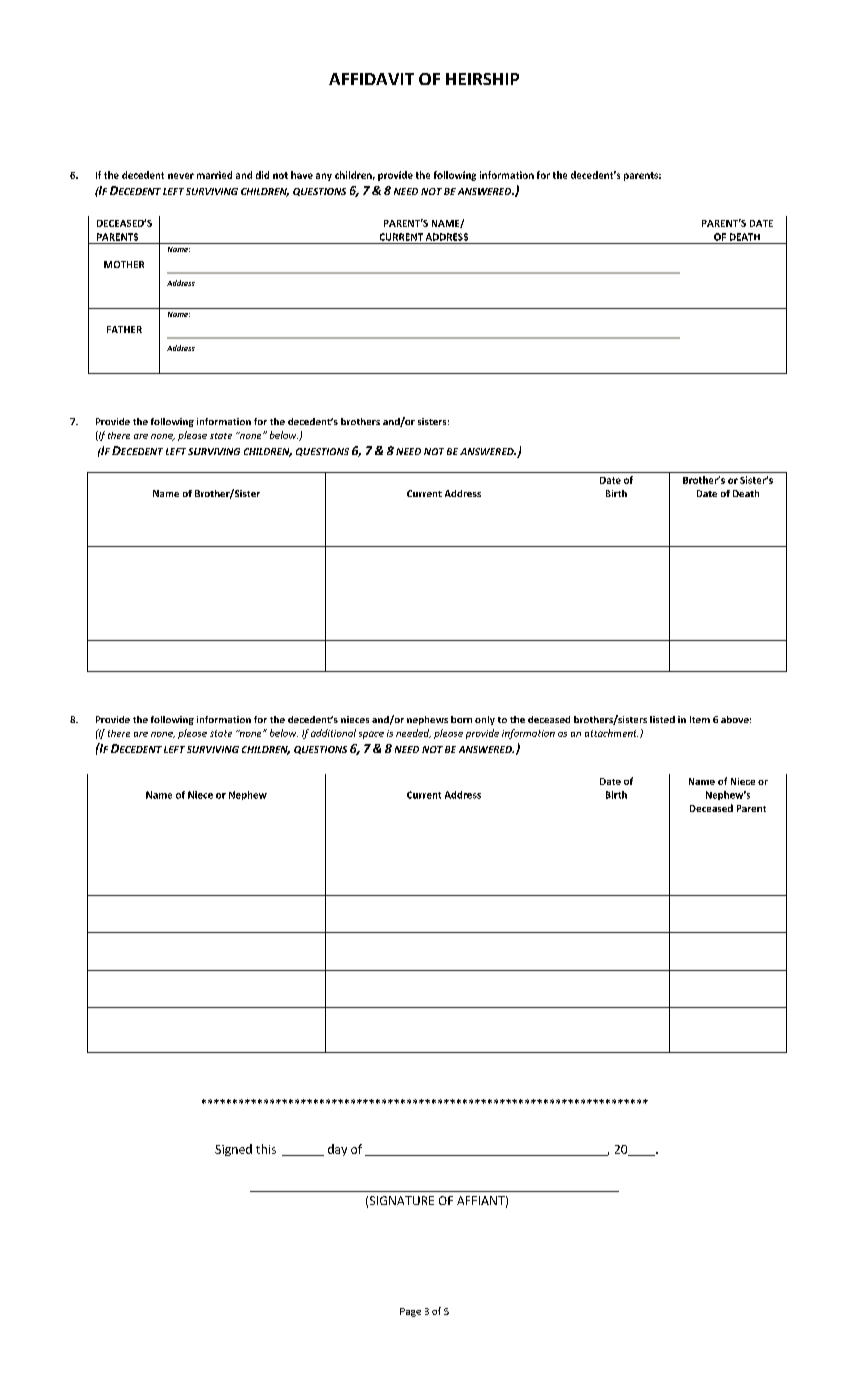  Describe the element at coordinates (611, 733) in the screenshot. I see `attachment` at that location.
